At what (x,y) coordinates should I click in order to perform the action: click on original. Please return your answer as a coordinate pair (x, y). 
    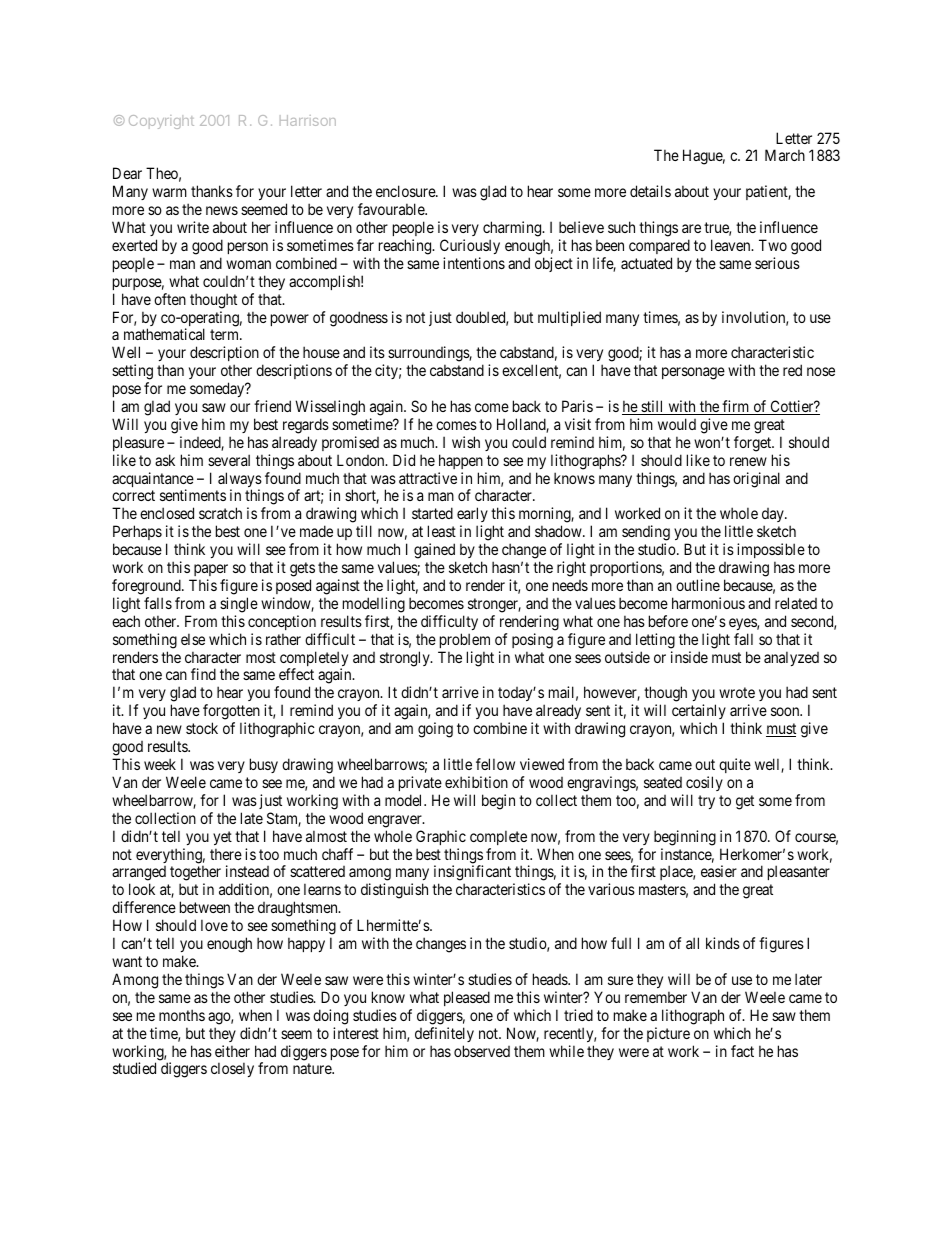
    Looking at the image, I should click on (756, 480).
